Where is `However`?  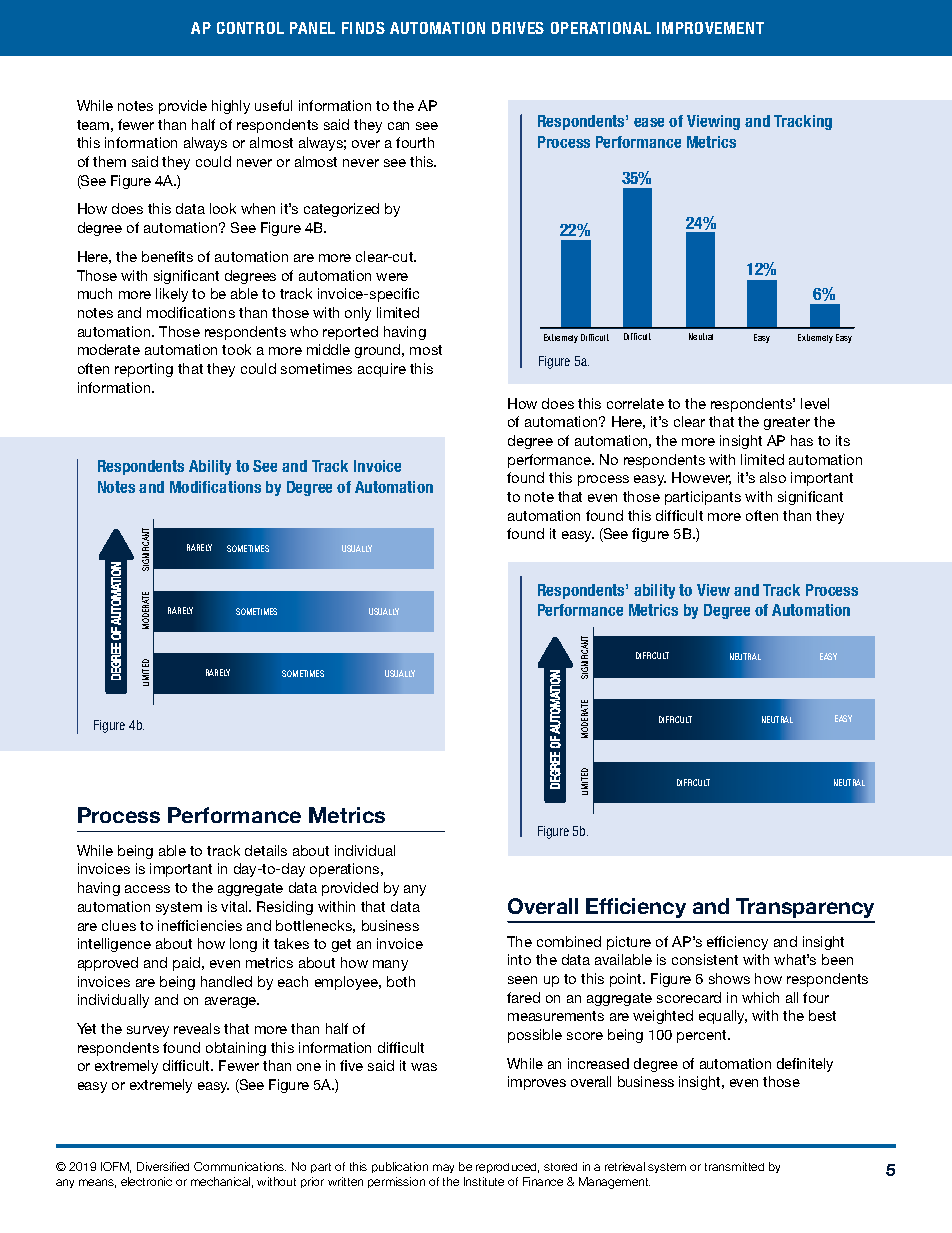 However is located at coordinates (701, 478).
